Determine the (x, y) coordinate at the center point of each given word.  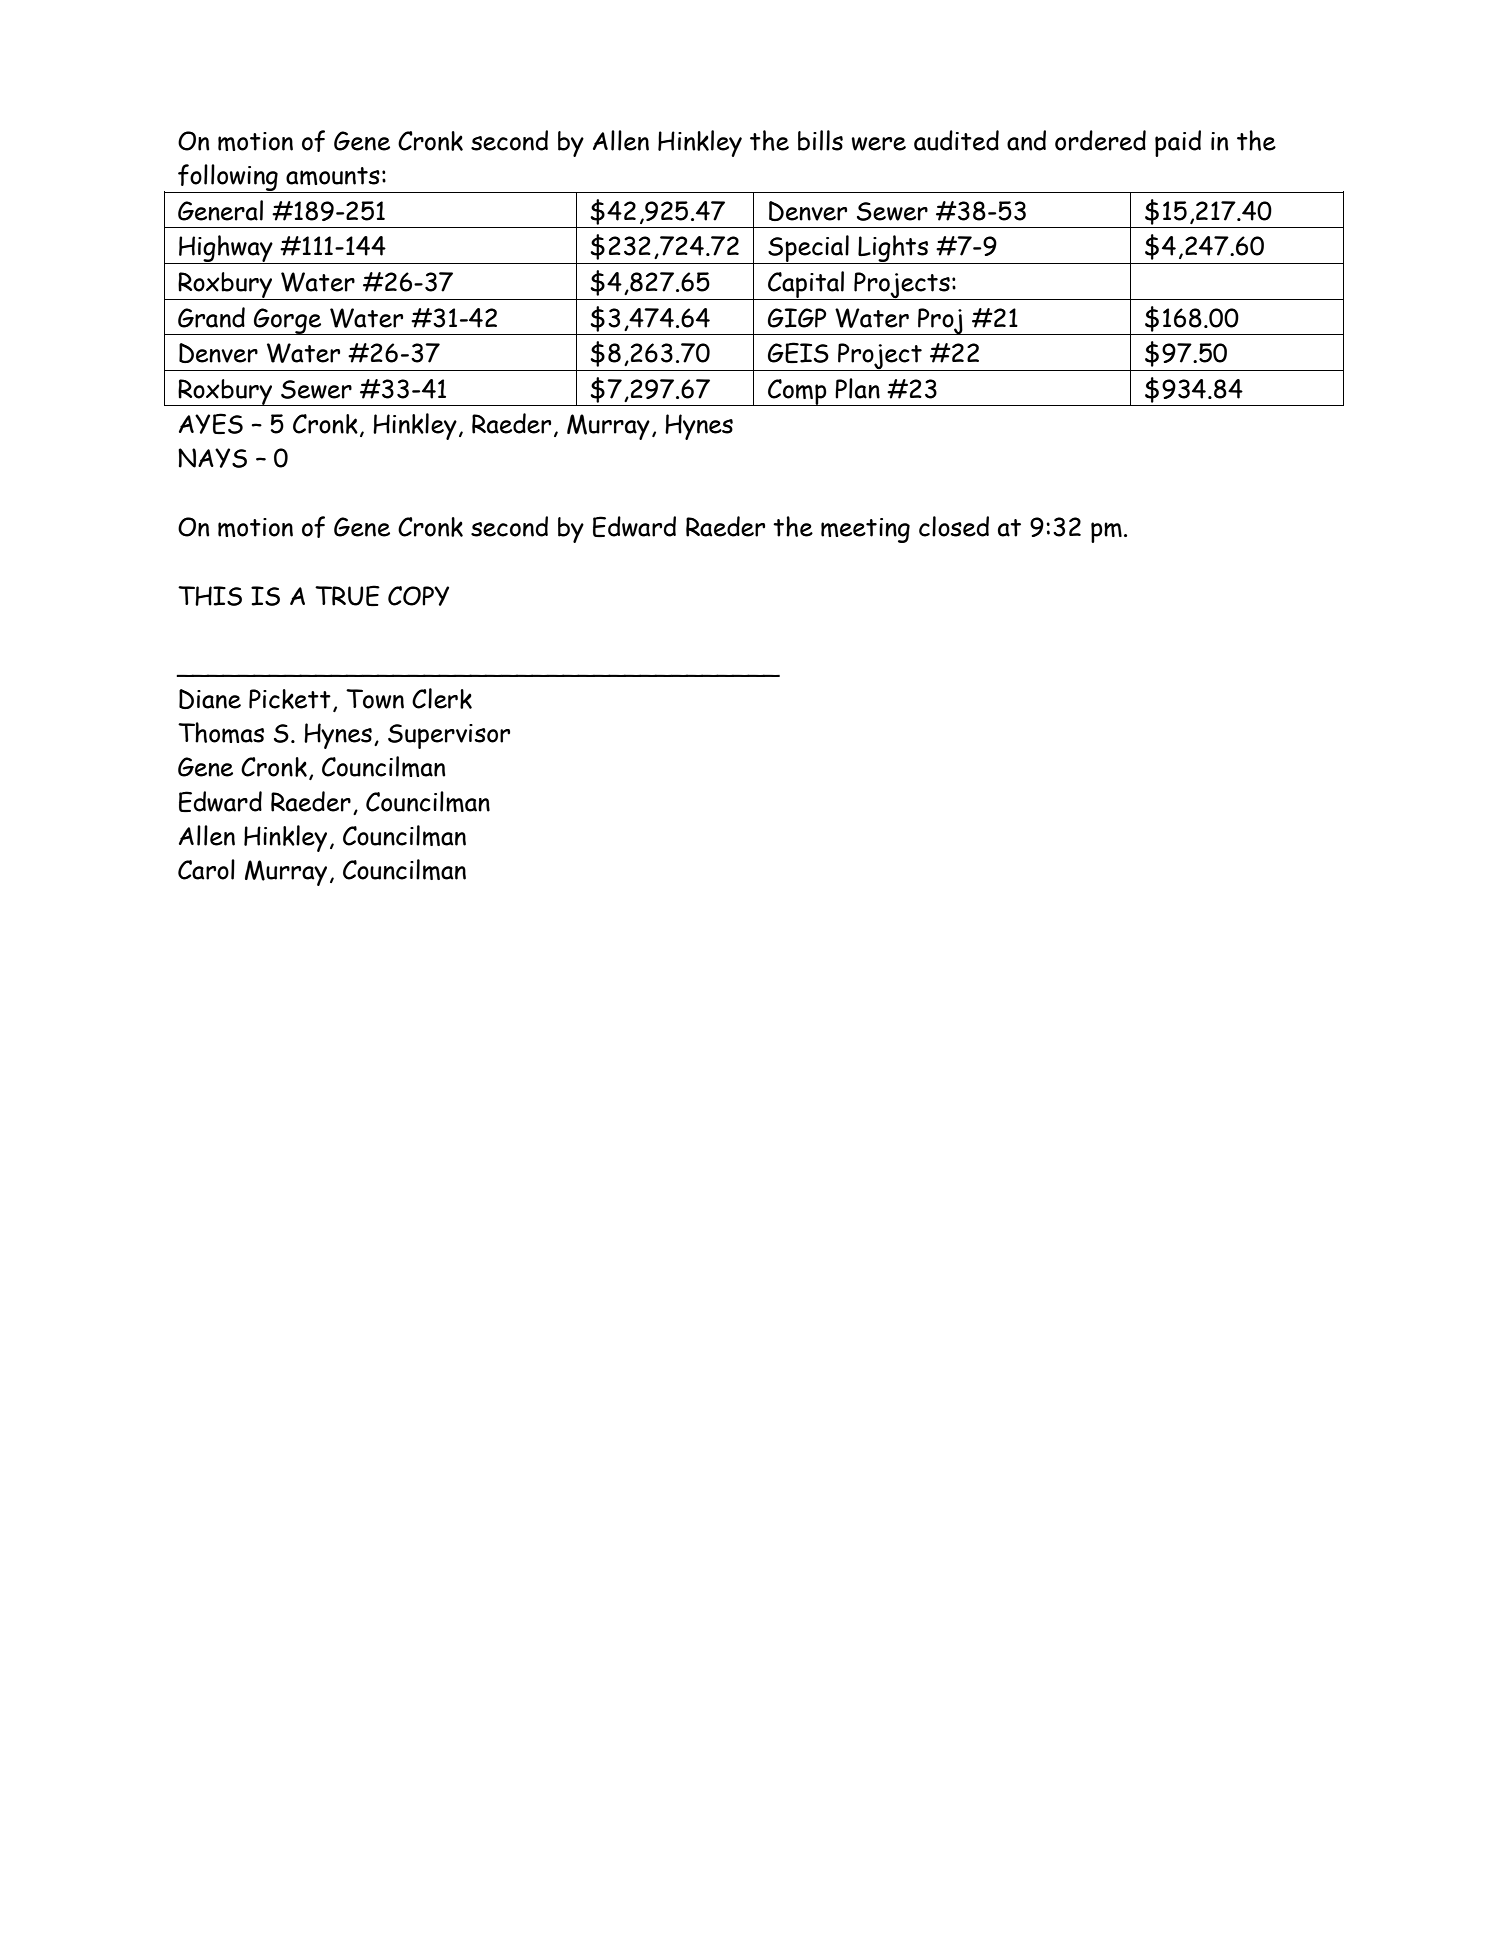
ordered (1100, 140)
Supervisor (449, 736)
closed (954, 526)
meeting (865, 530)
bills (820, 140)
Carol (206, 869)
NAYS (212, 458)
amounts (333, 176)
